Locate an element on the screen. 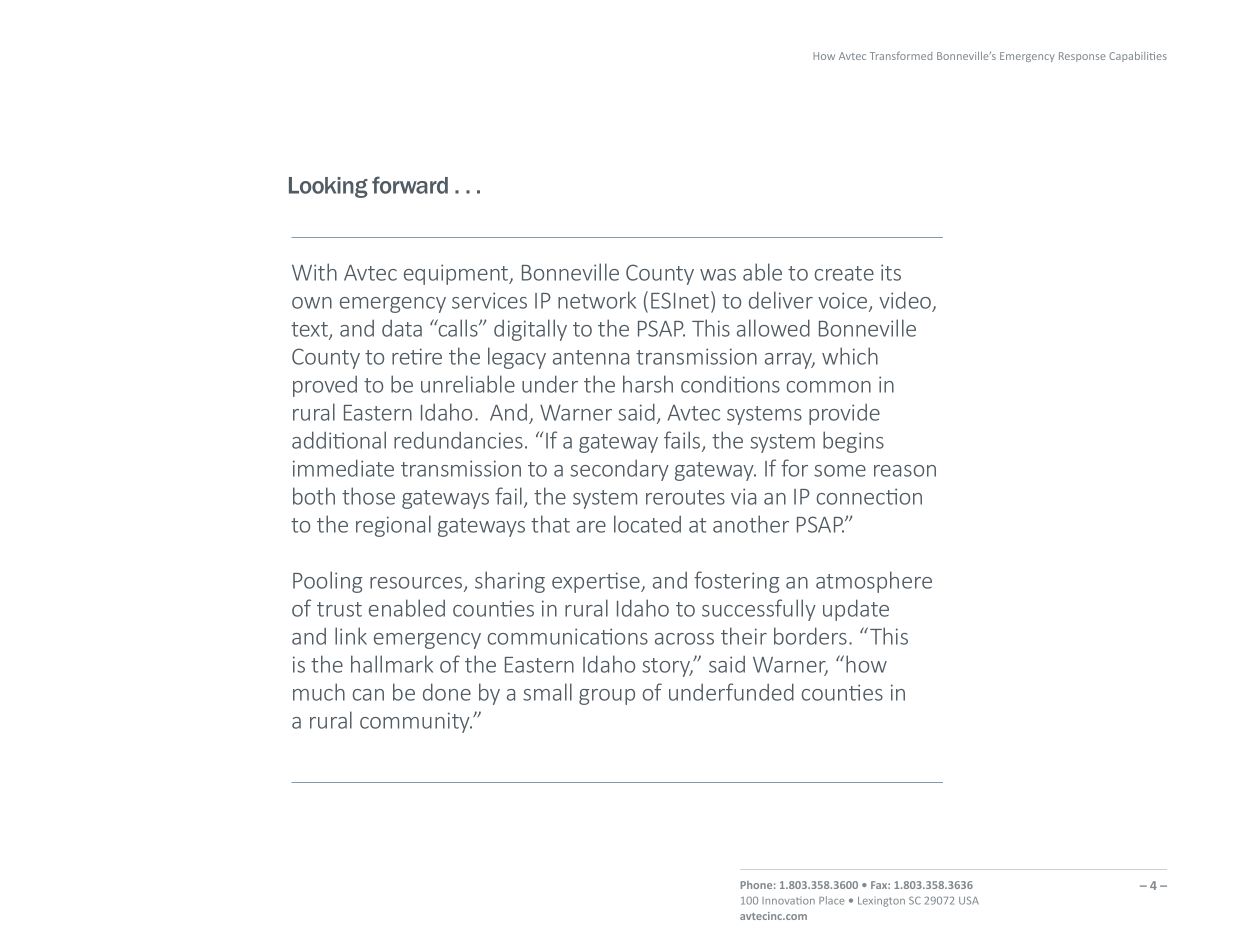 Image resolution: width=1233 pixels, height=952 pixels. story is located at coordinates (667, 667).
